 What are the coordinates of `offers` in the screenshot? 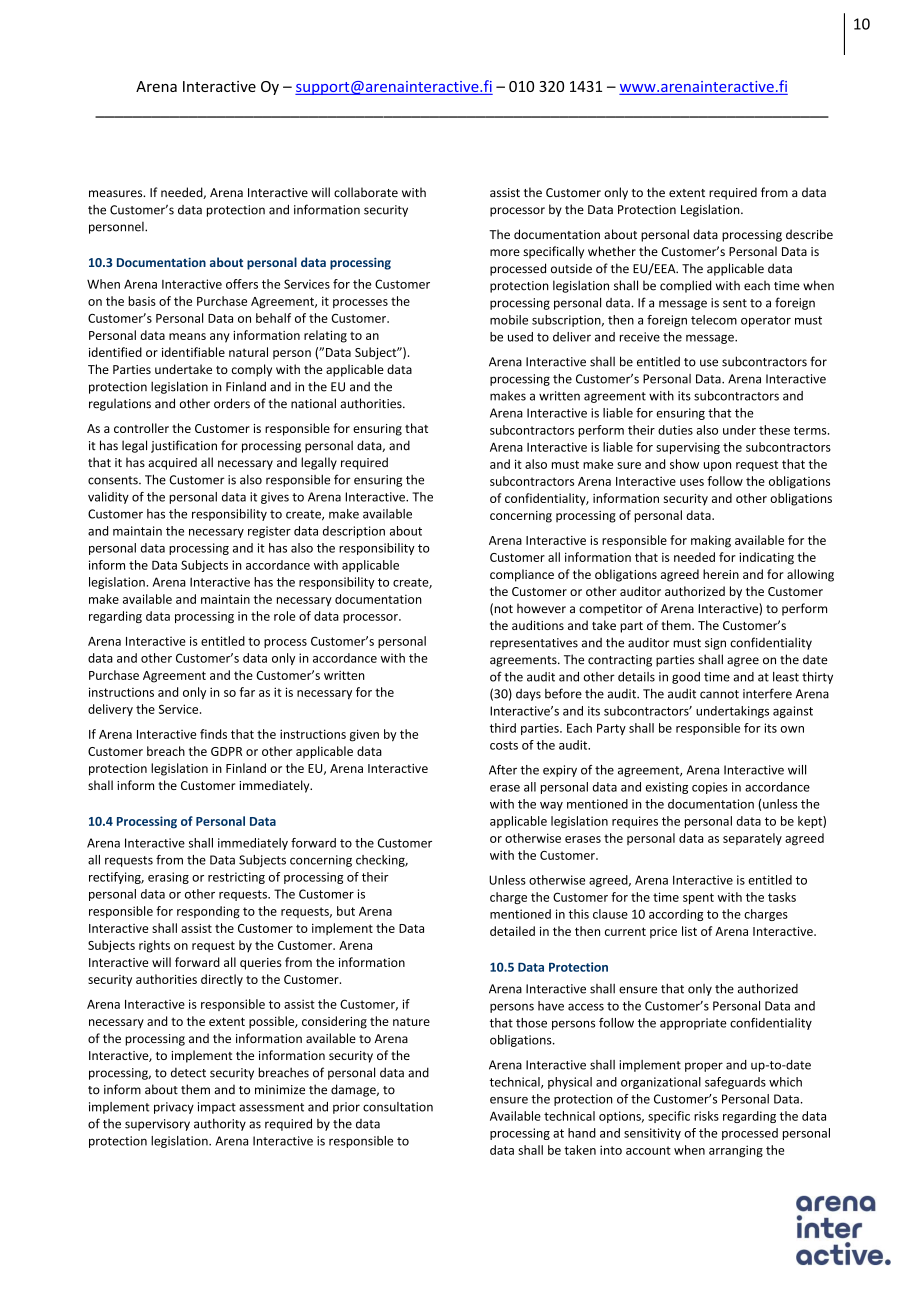 It's located at (242, 284).
